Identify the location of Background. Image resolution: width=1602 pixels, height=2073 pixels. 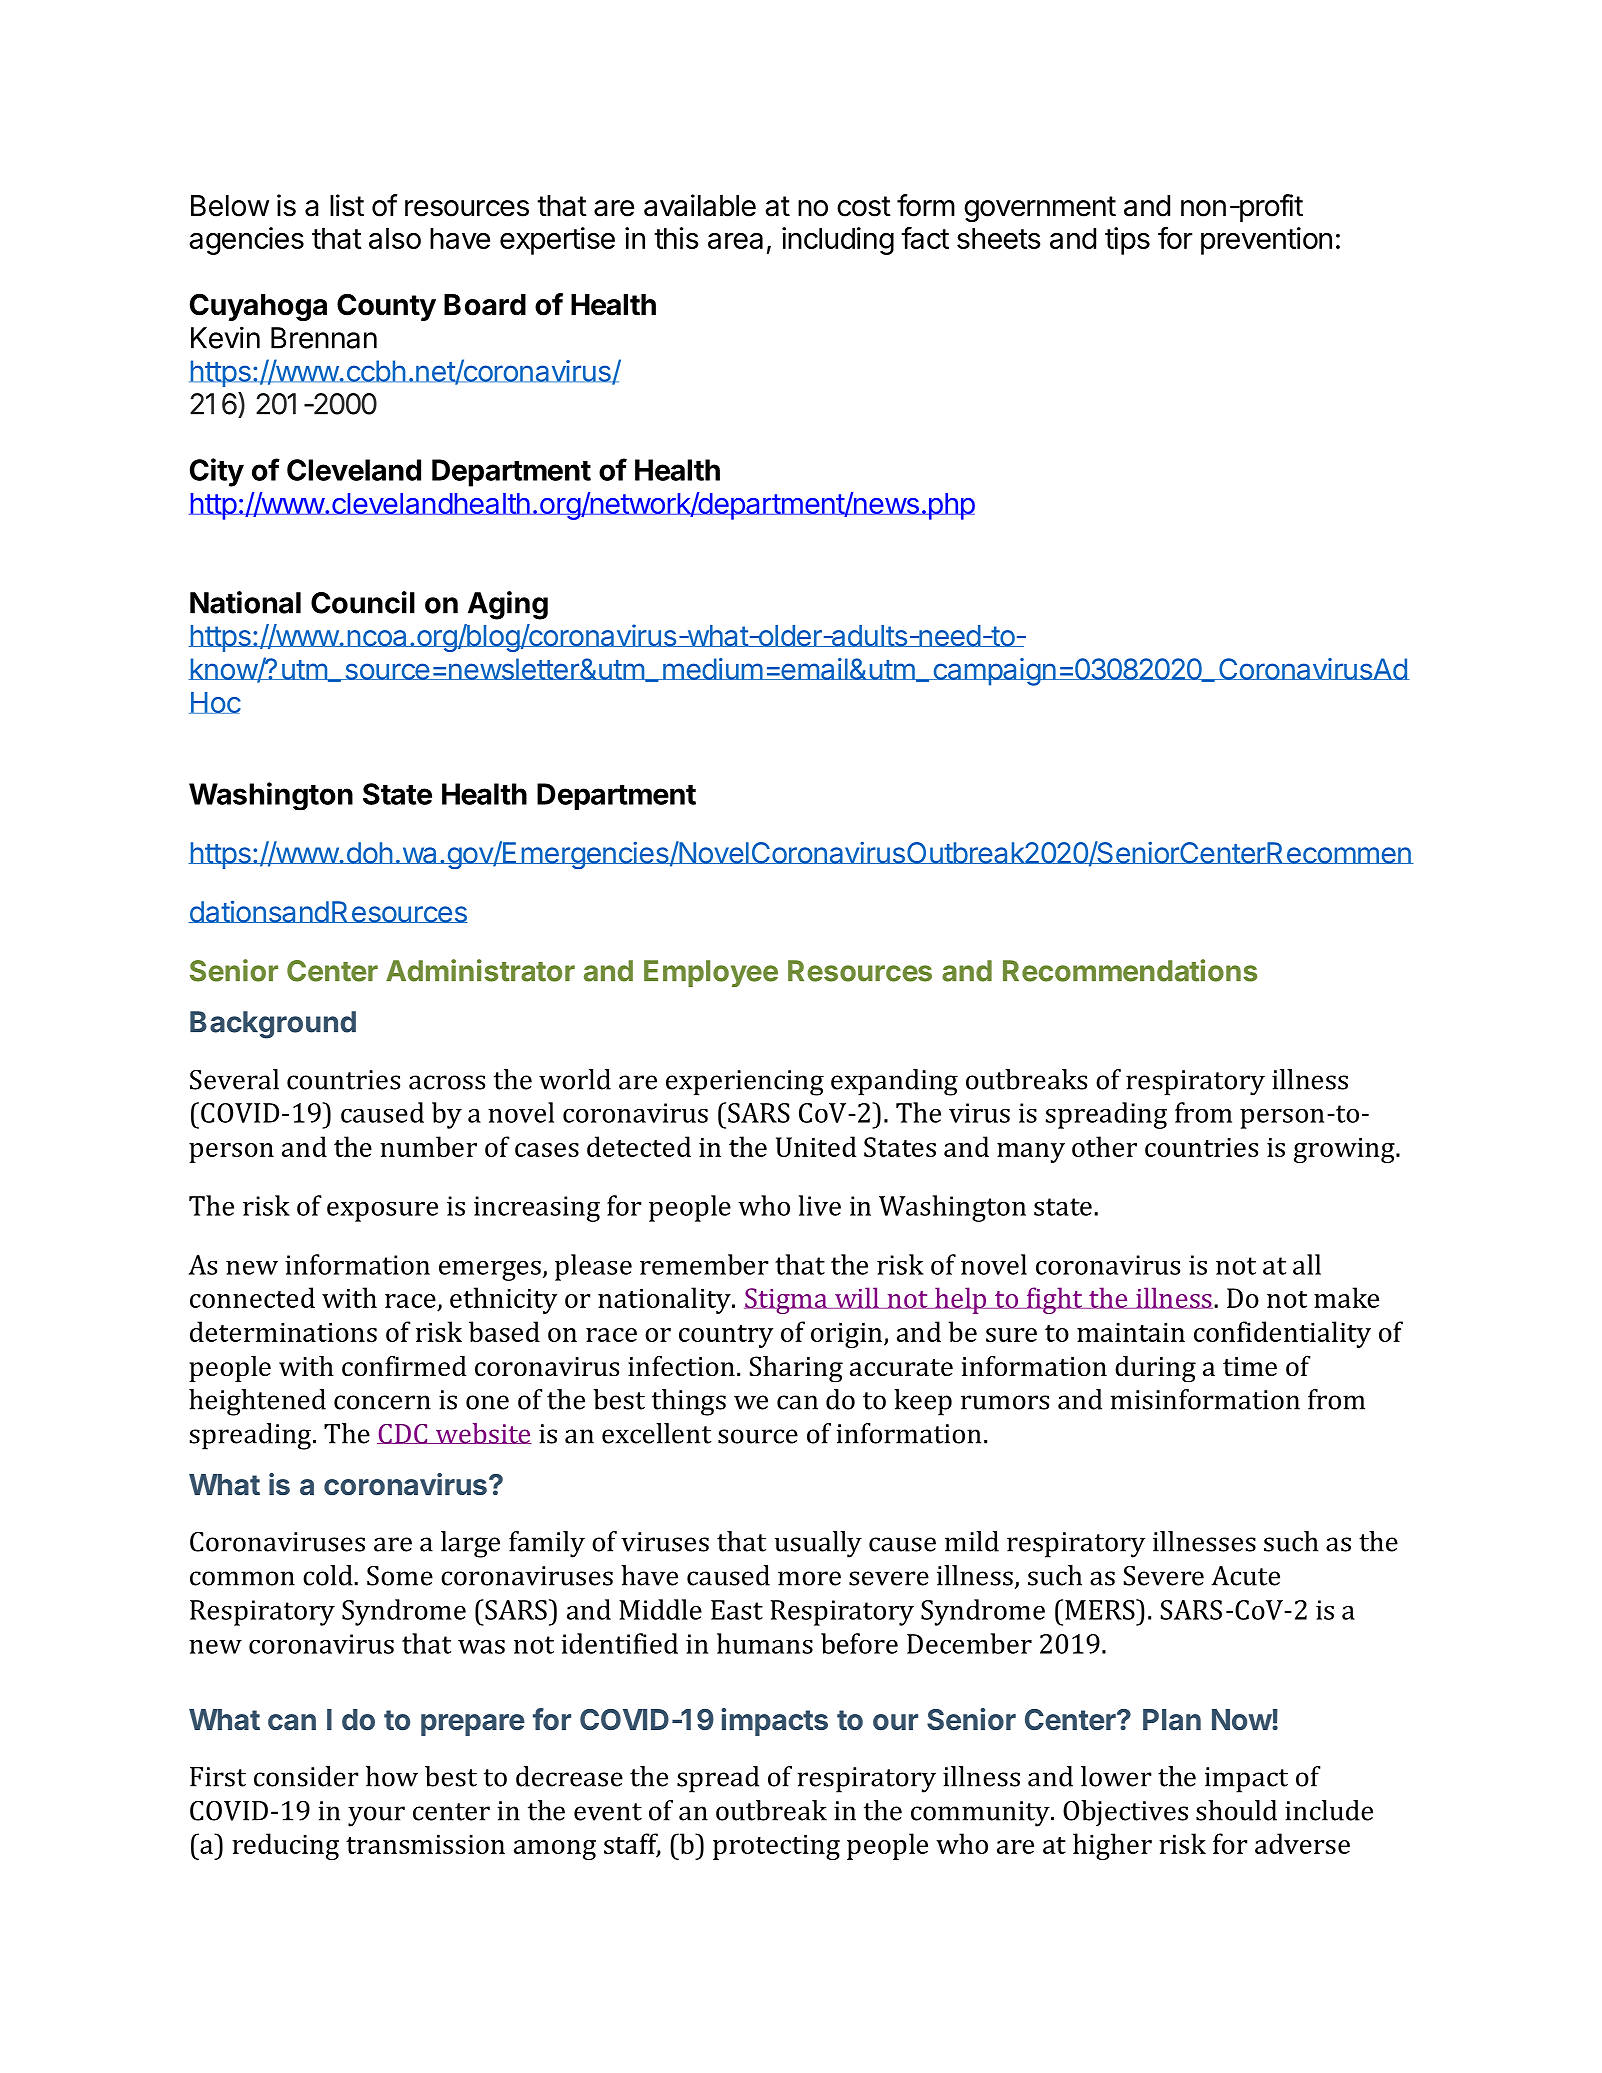
(273, 1025).
